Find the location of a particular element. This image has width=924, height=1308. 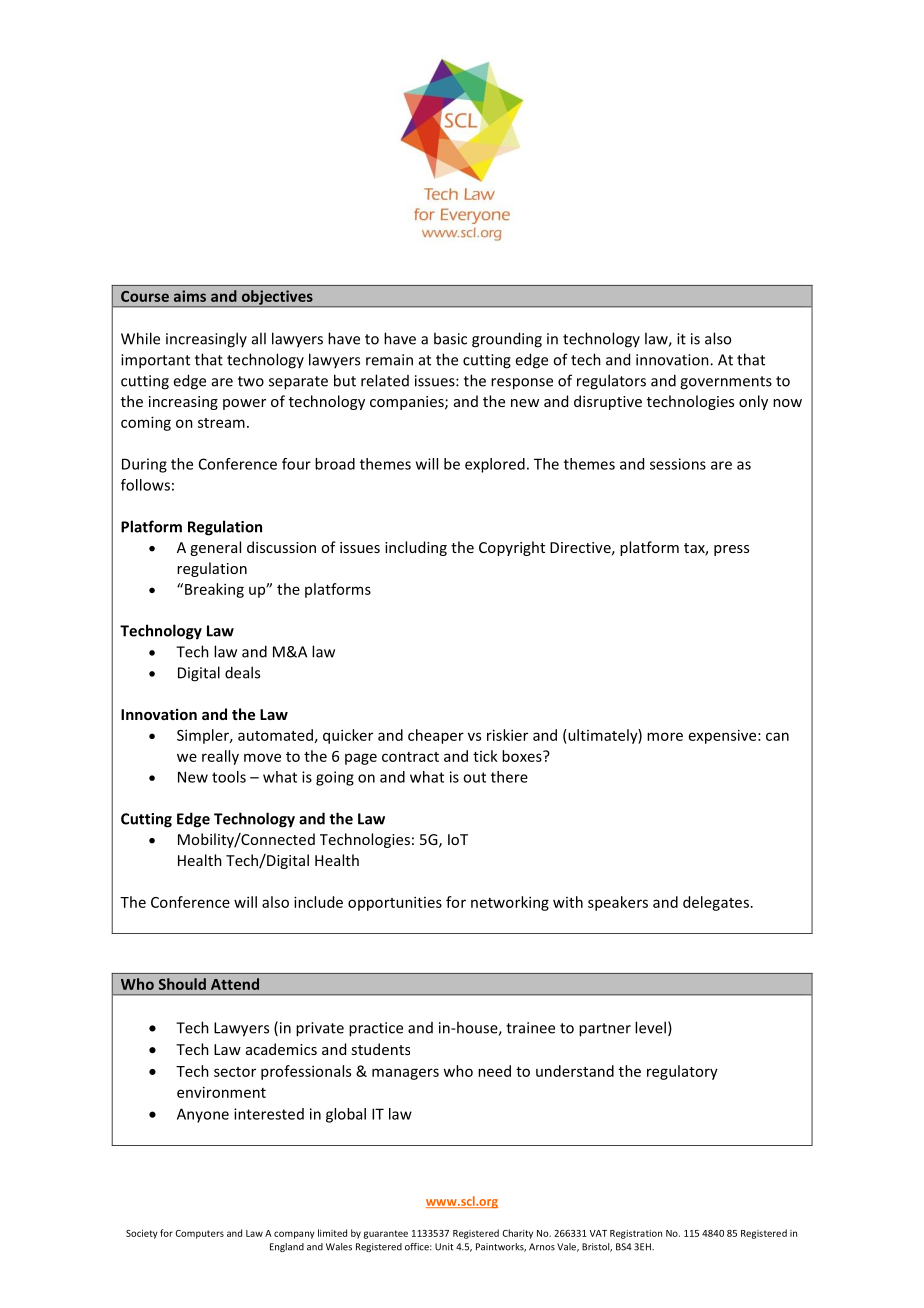

Attend is located at coordinates (235, 984).
